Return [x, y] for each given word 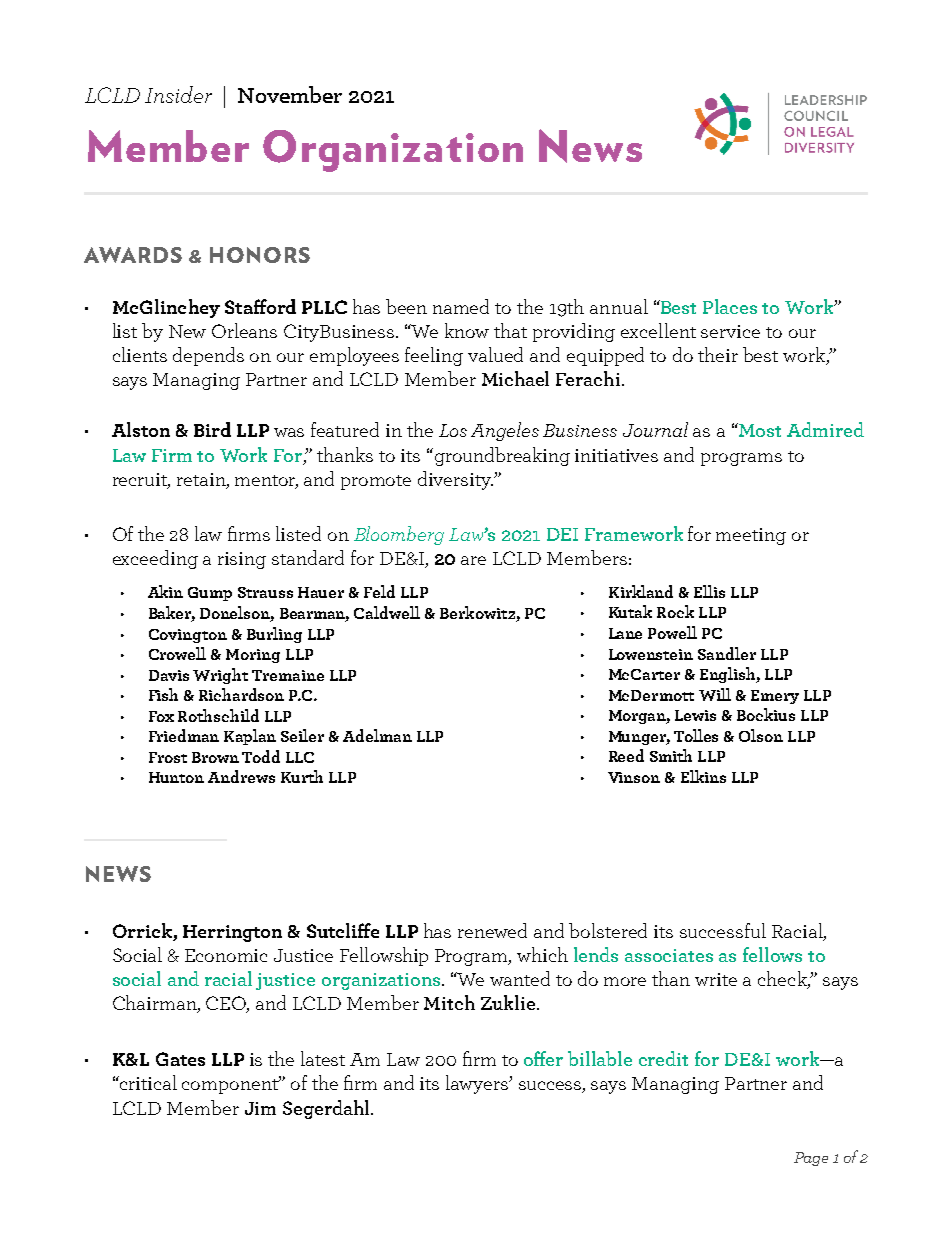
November [290, 94]
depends [208, 356]
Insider [178, 94]
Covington [188, 636]
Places [730, 306]
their [718, 354]
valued [495, 354]
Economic [226, 955]
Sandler [727, 653]
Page [811, 1159]
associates [669, 955]
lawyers [478, 1084]
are [473, 560]
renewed [492, 930]
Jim [260, 1108]
